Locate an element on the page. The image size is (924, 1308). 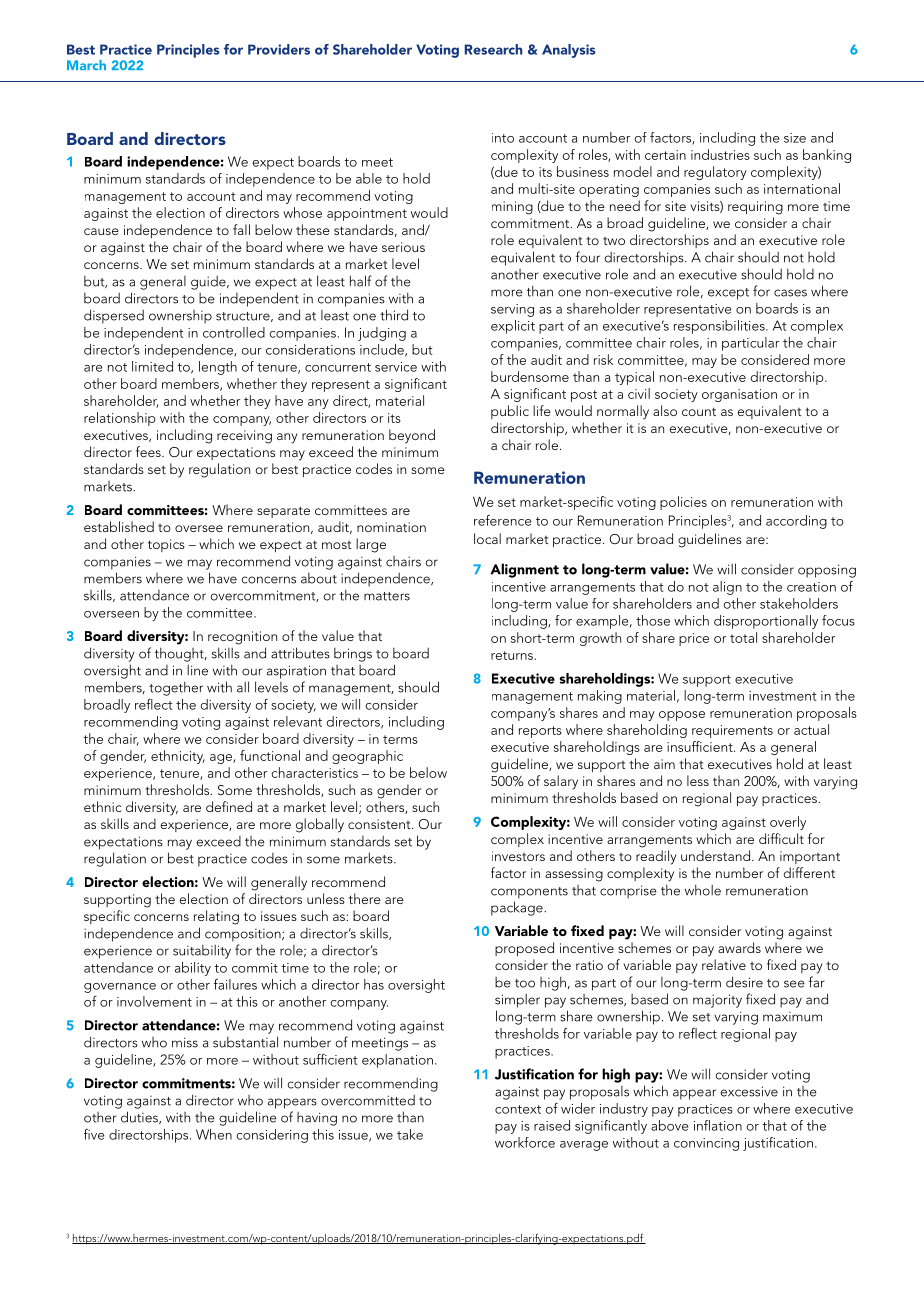
fees is located at coordinates (149, 451).
